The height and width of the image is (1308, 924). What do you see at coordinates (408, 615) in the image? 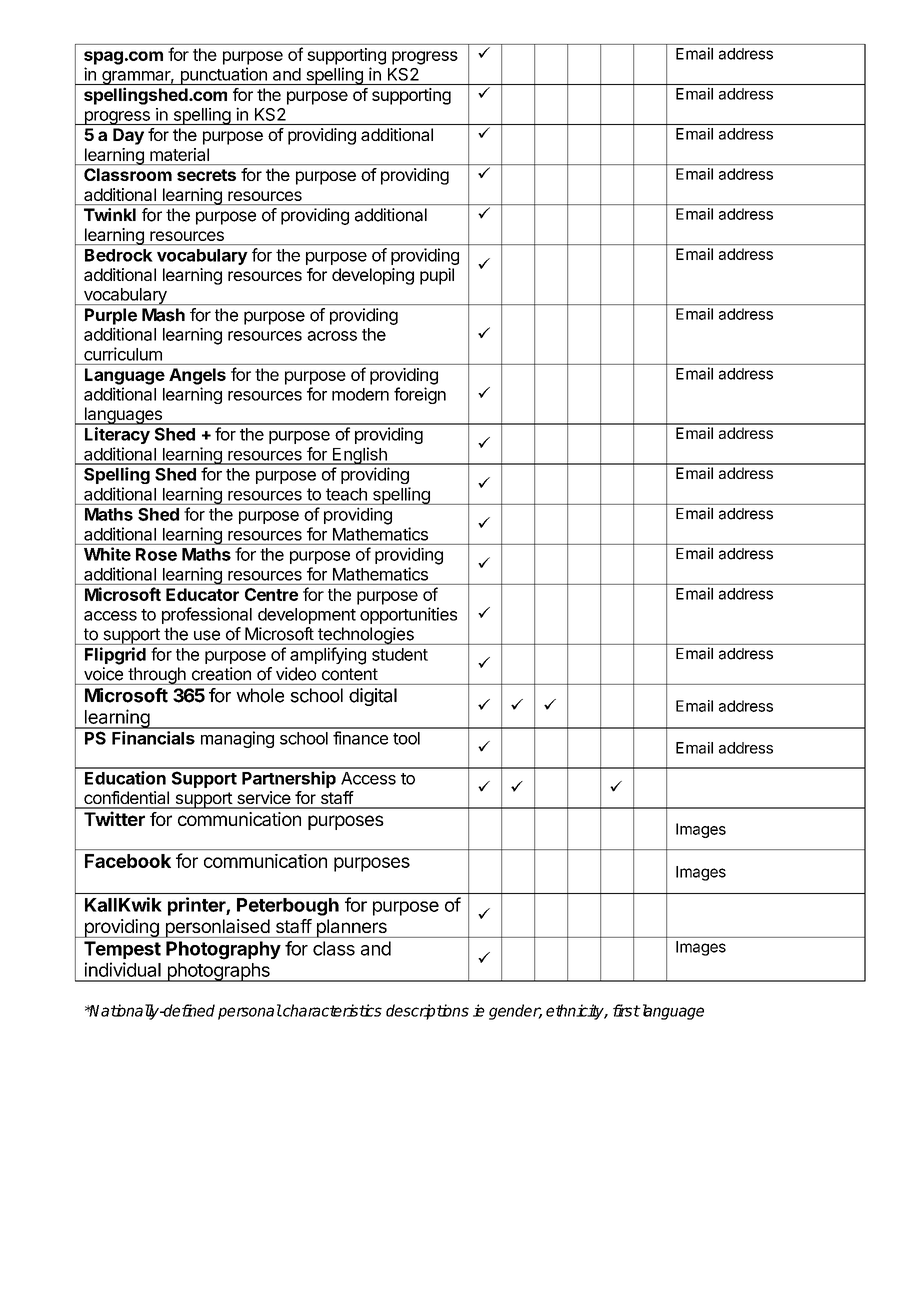
I see `opportunities` at bounding box center [408, 615].
